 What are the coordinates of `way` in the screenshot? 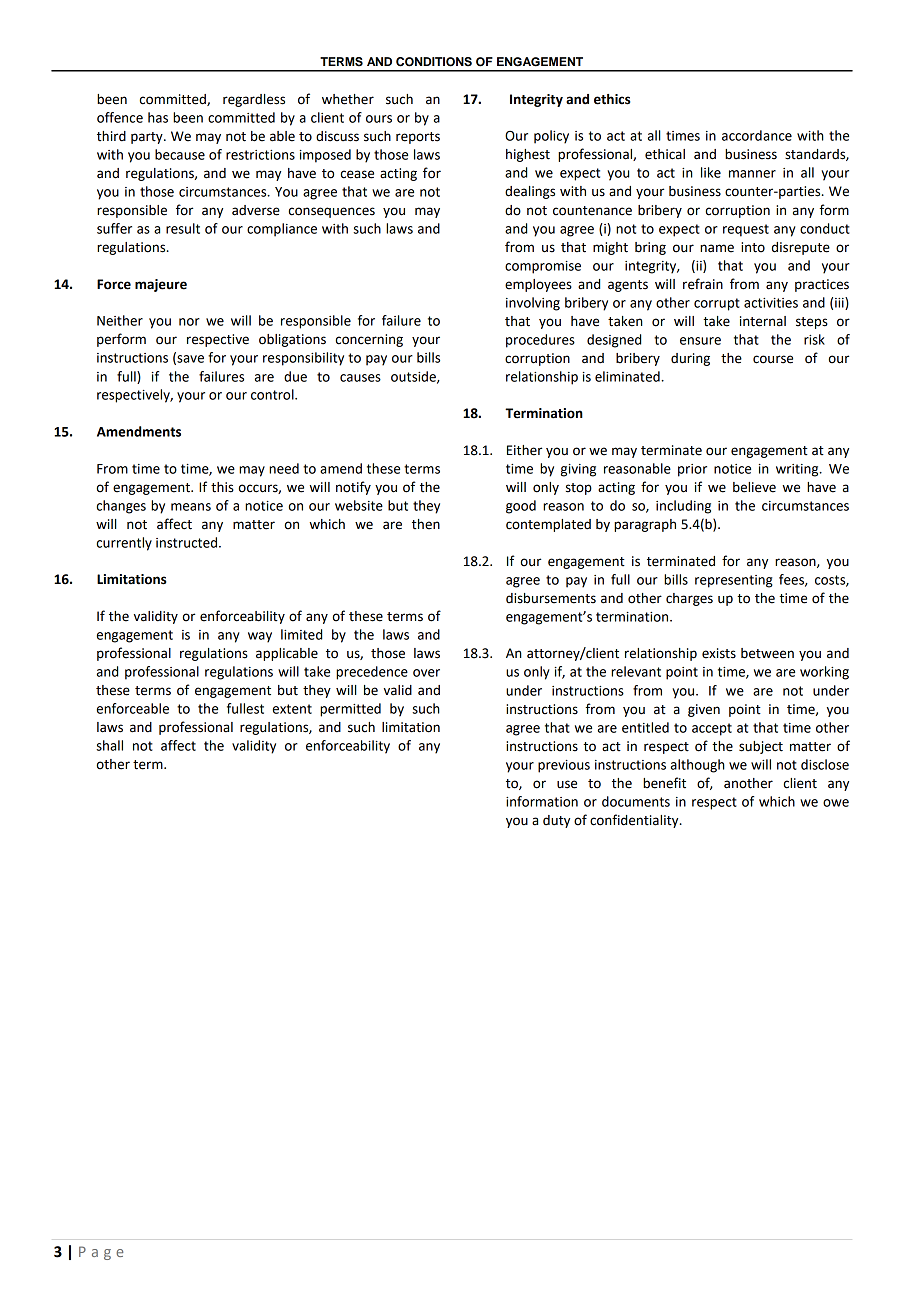 It's located at (260, 637).
